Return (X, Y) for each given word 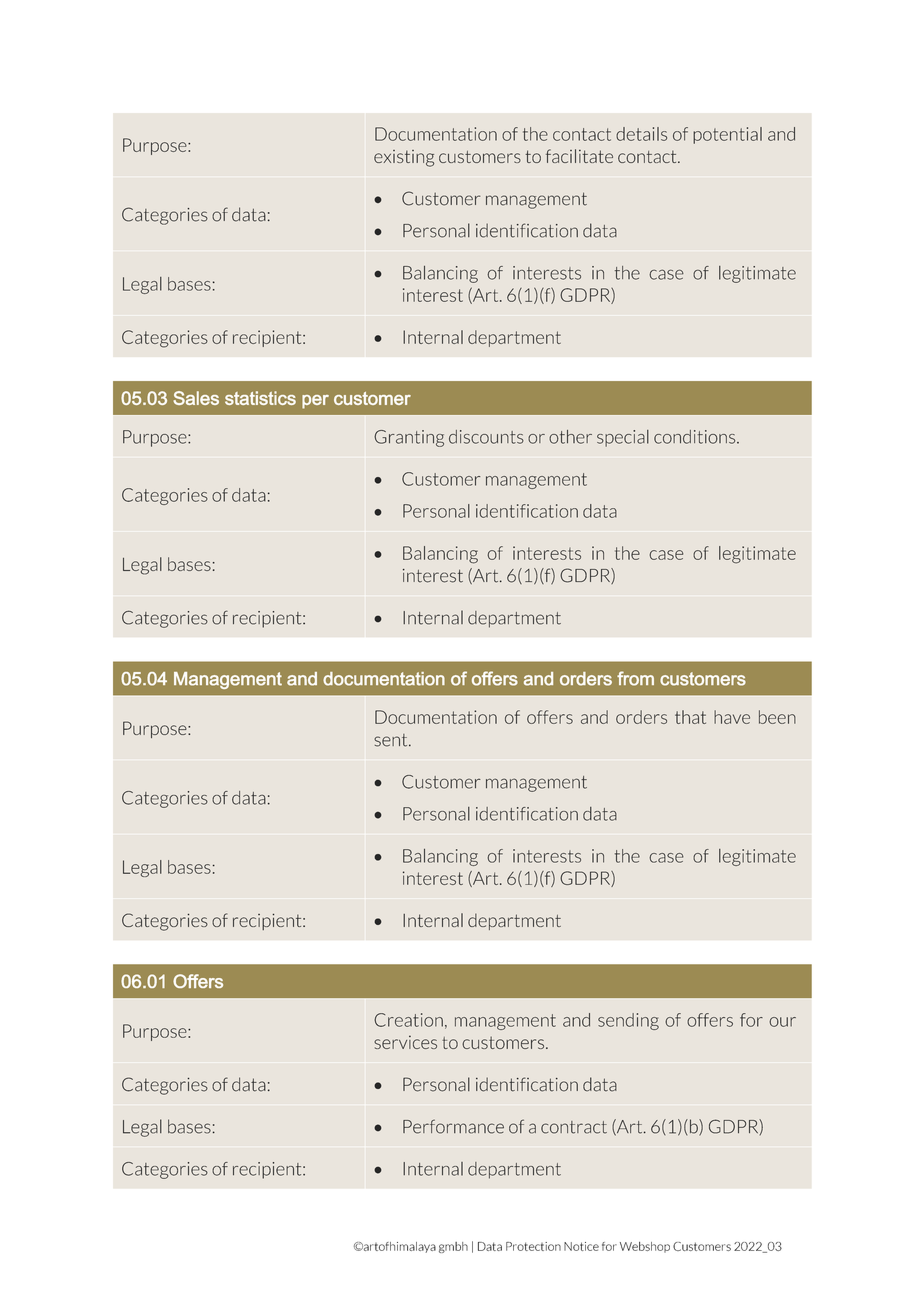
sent (392, 740)
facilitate (579, 156)
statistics (260, 398)
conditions (696, 437)
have (732, 717)
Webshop (645, 1247)
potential (727, 135)
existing (404, 158)
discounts (486, 437)
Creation (408, 1020)
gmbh (453, 1247)
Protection (533, 1246)
